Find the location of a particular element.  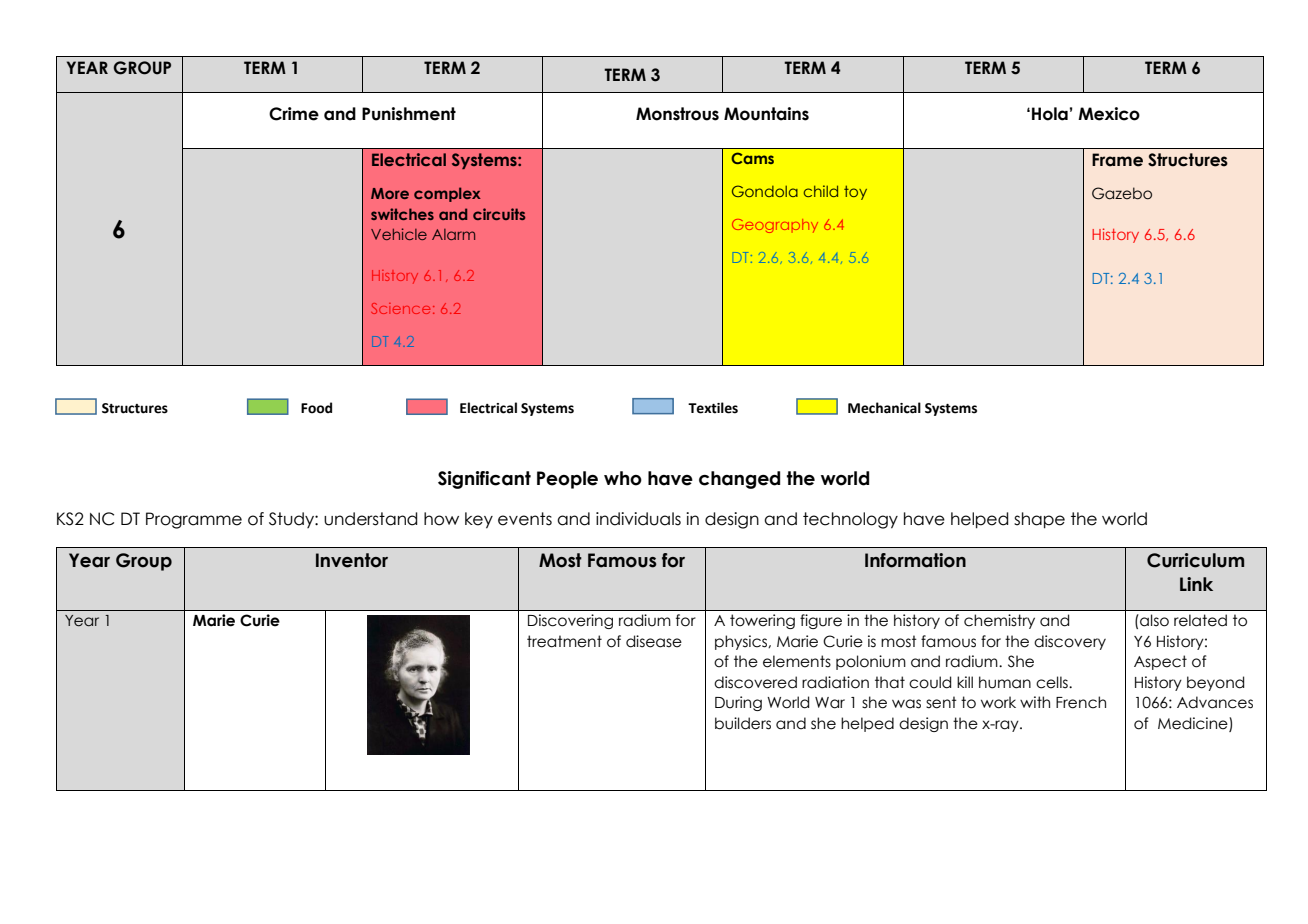

Mechanical is located at coordinates (884, 408).
